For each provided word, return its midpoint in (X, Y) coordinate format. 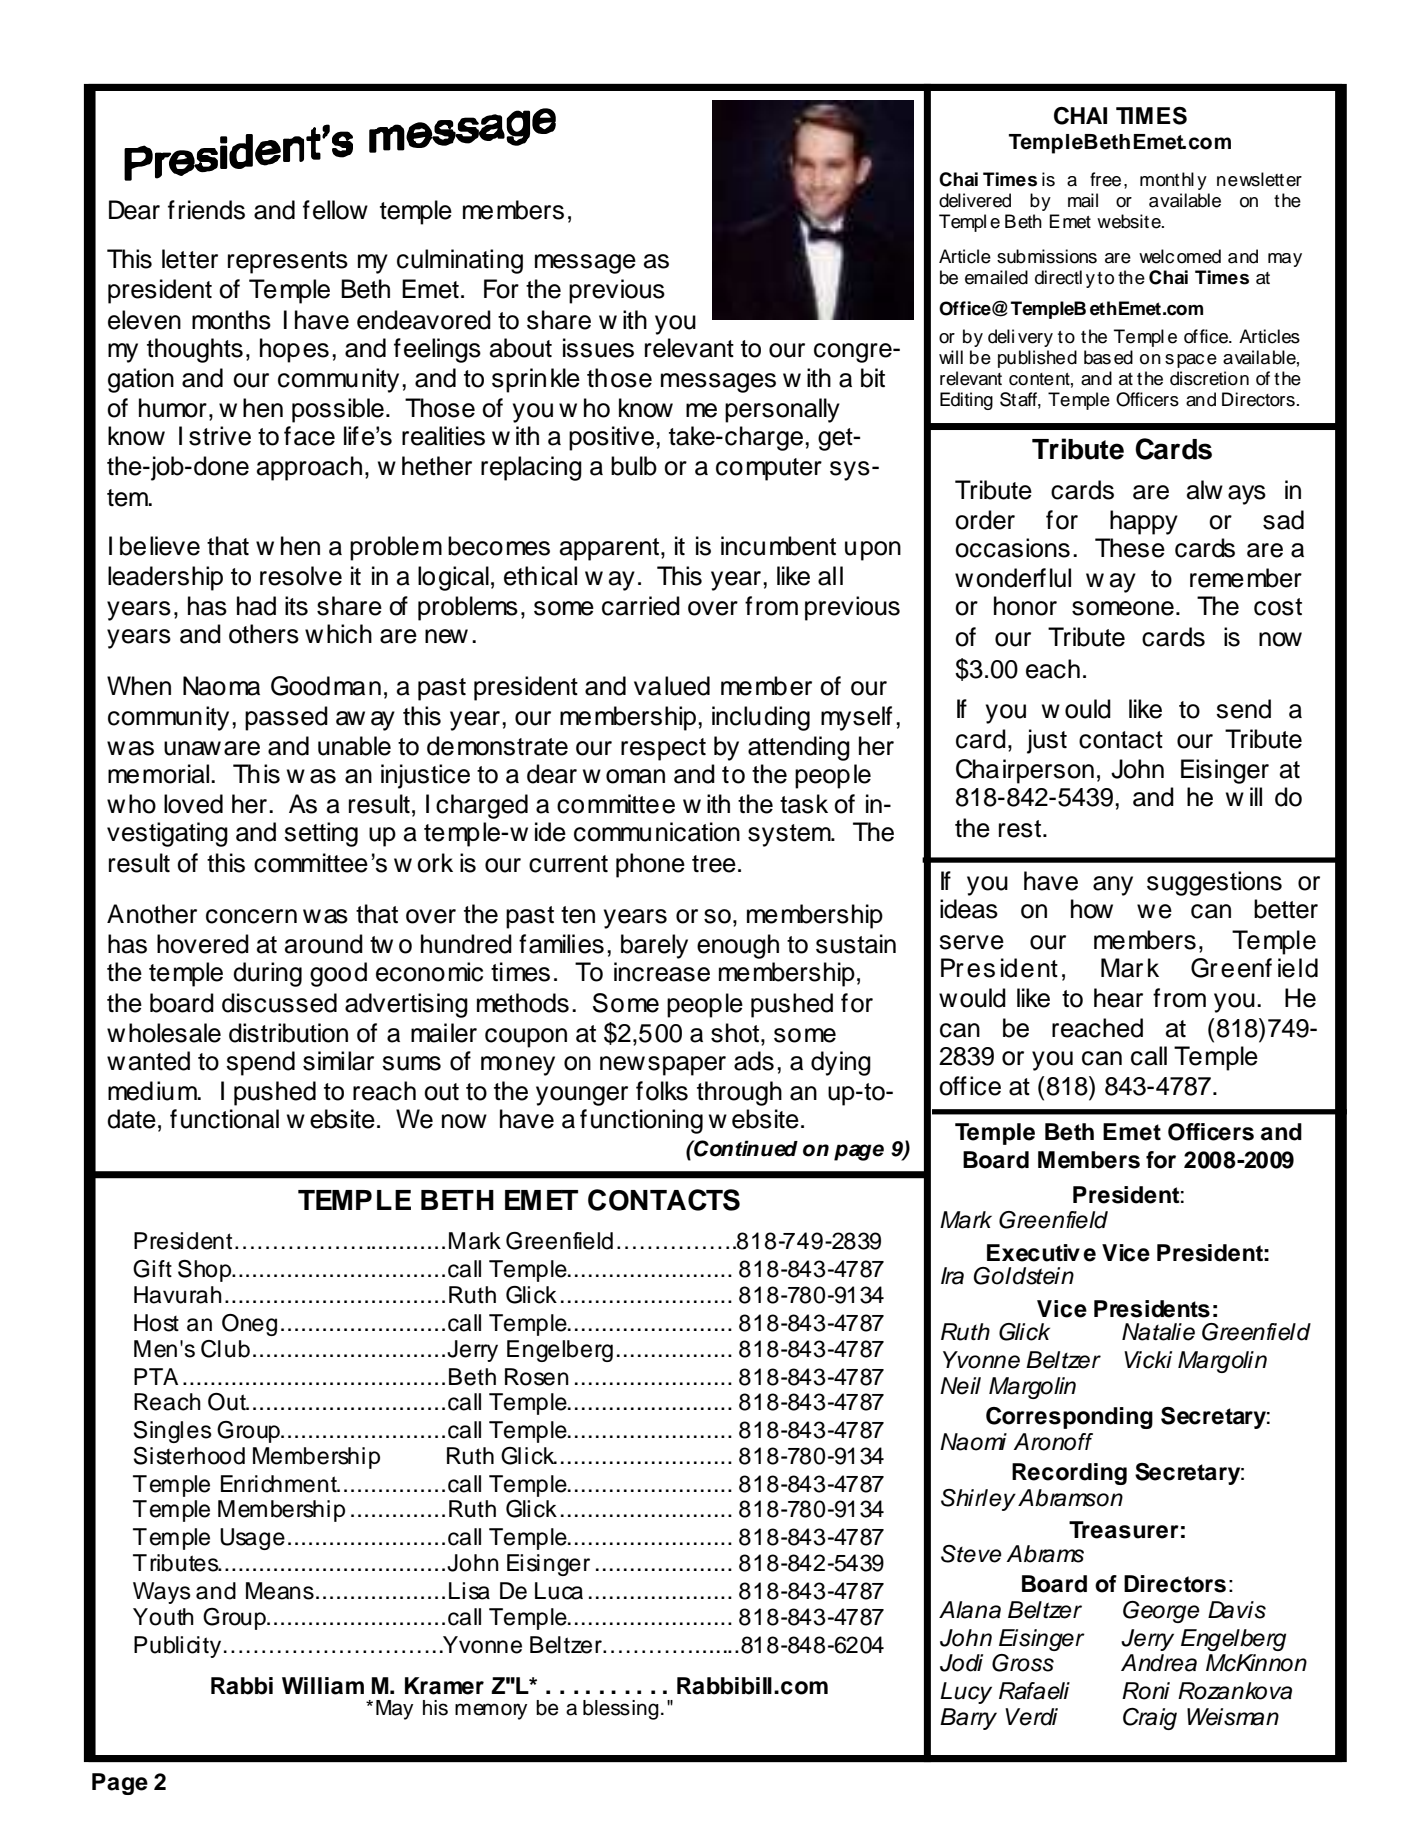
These (1130, 548)
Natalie (1158, 1332)
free (1105, 179)
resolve (301, 576)
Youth (163, 1617)
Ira (952, 1276)
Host (156, 1323)
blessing (621, 1710)
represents (288, 262)
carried (641, 606)
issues (598, 348)
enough (738, 946)
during (267, 974)
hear (1118, 998)
